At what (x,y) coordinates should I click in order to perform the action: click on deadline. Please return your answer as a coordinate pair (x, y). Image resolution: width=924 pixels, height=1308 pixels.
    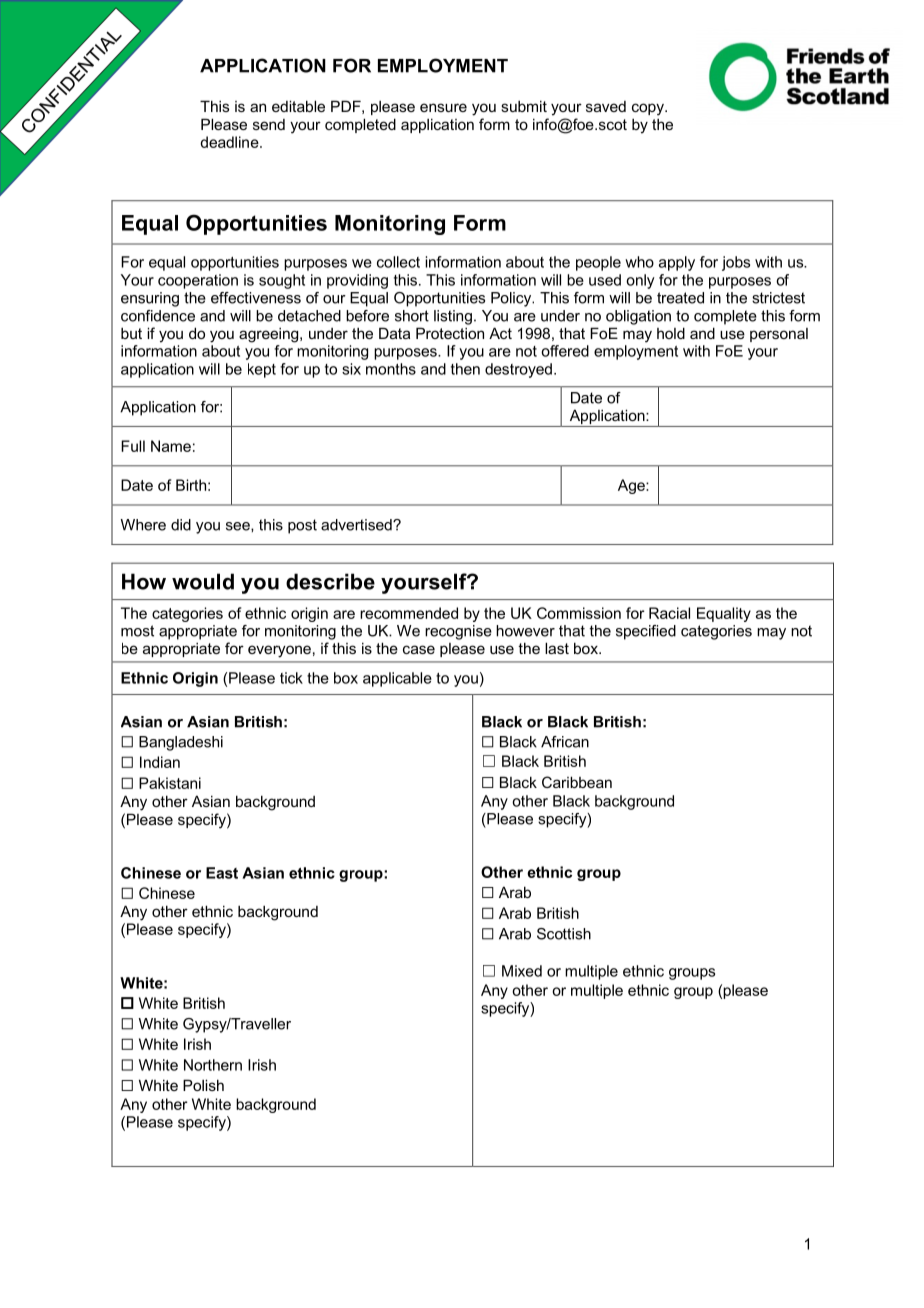
    Looking at the image, I should click on (230, 142).
